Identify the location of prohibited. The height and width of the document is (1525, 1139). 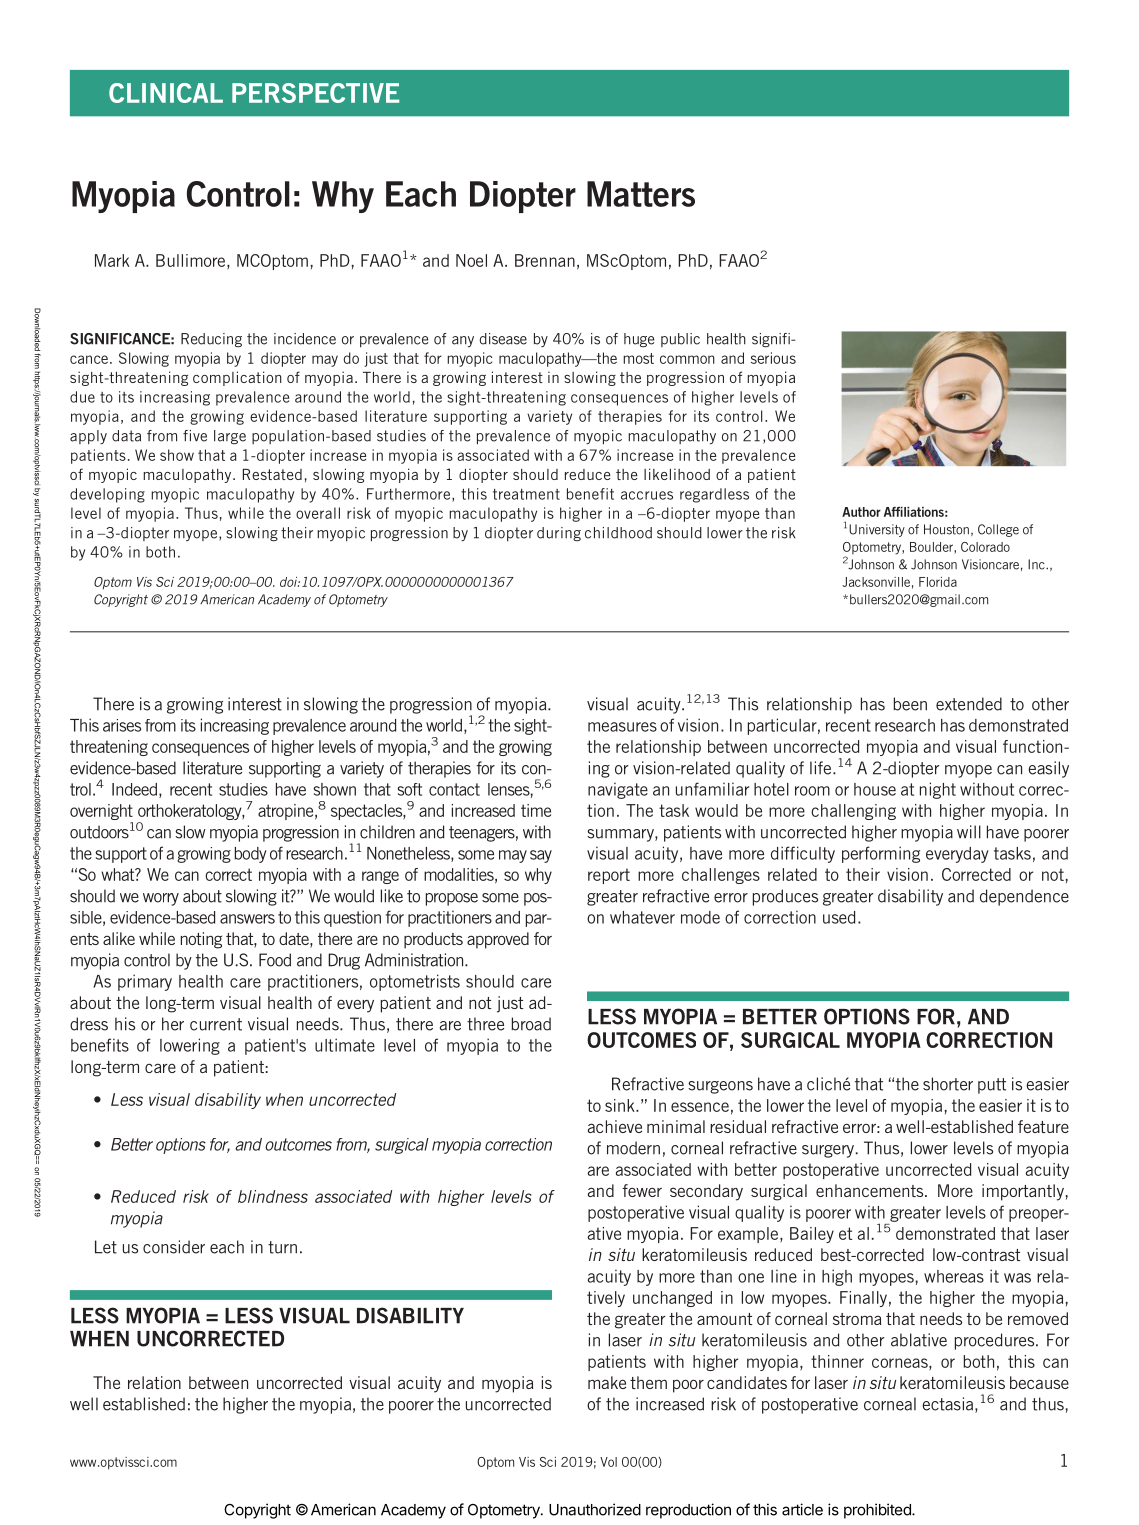
(878, 1511).
